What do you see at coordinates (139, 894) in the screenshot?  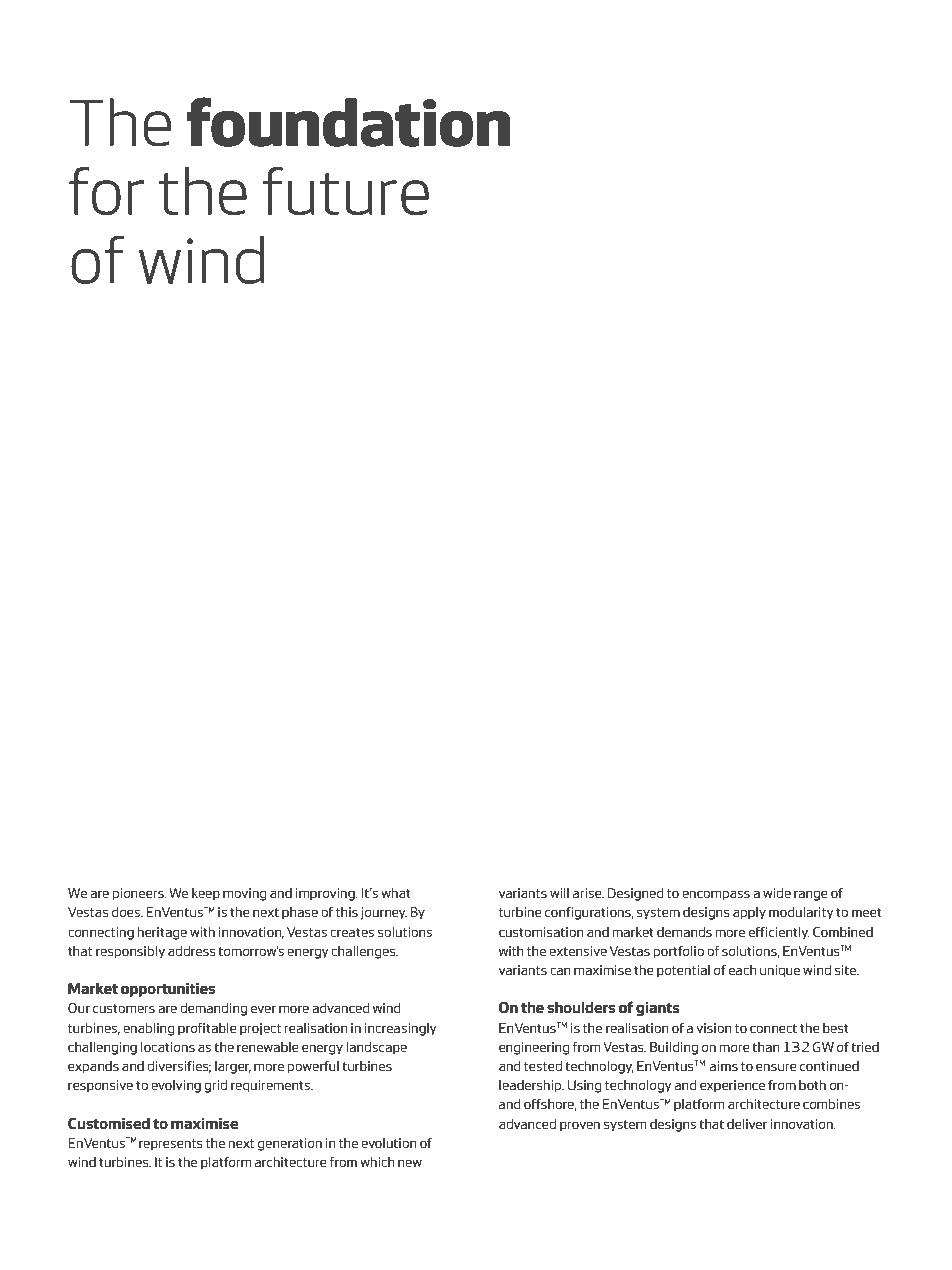 I see `pioneers` at bounding box center [139, 894].
